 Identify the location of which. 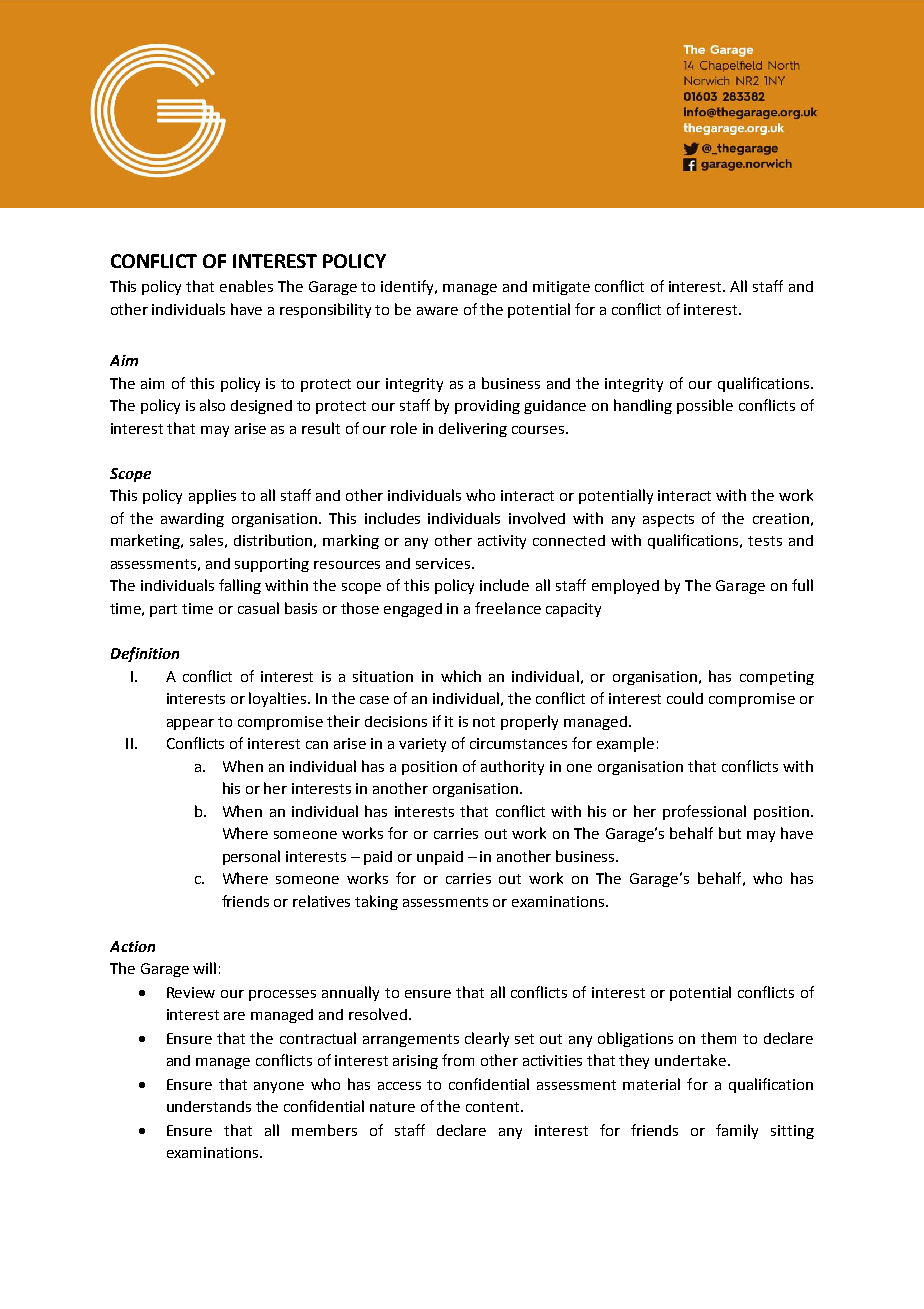
(461, 676).
